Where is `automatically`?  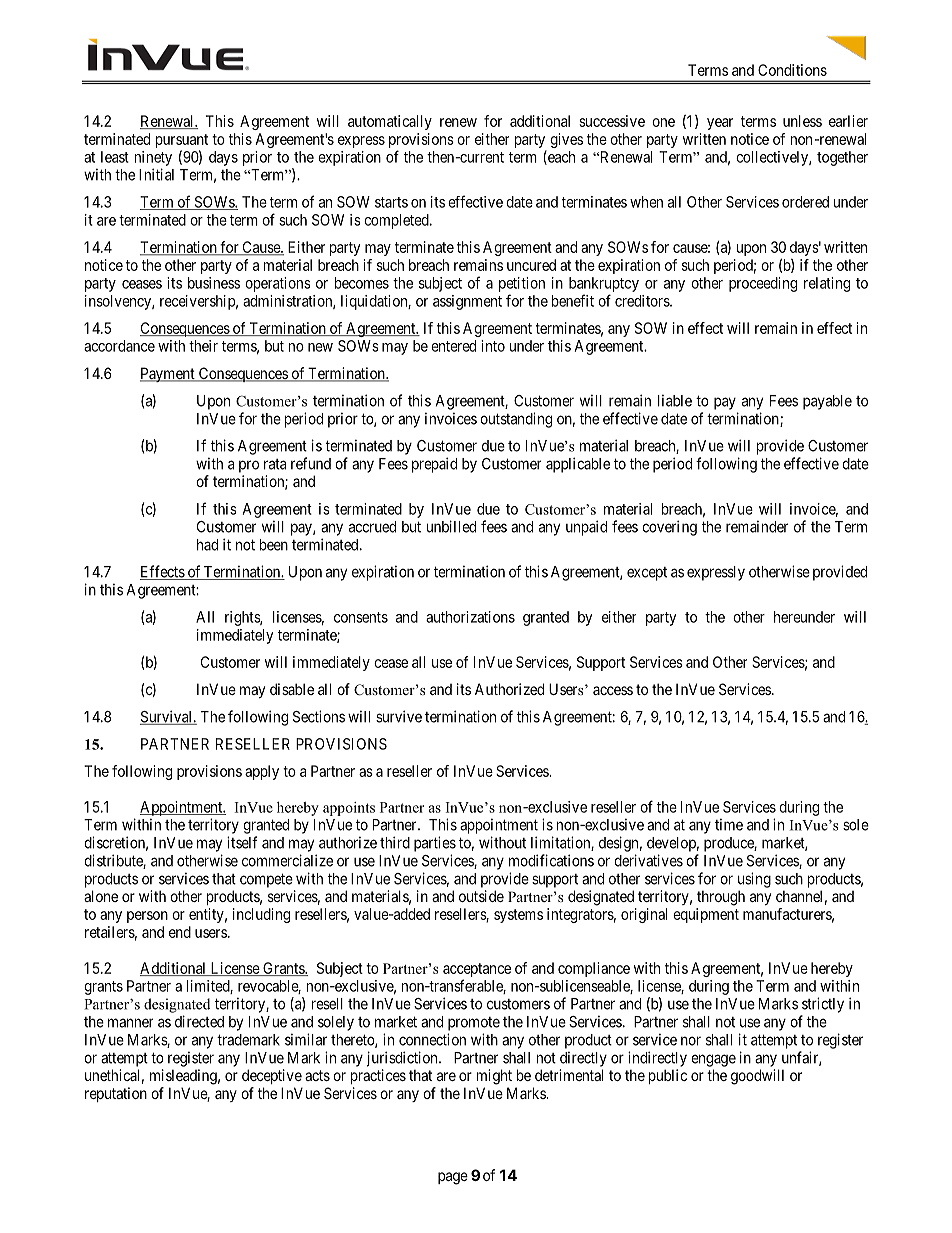 automatically is located at coordinates (390, 122).
